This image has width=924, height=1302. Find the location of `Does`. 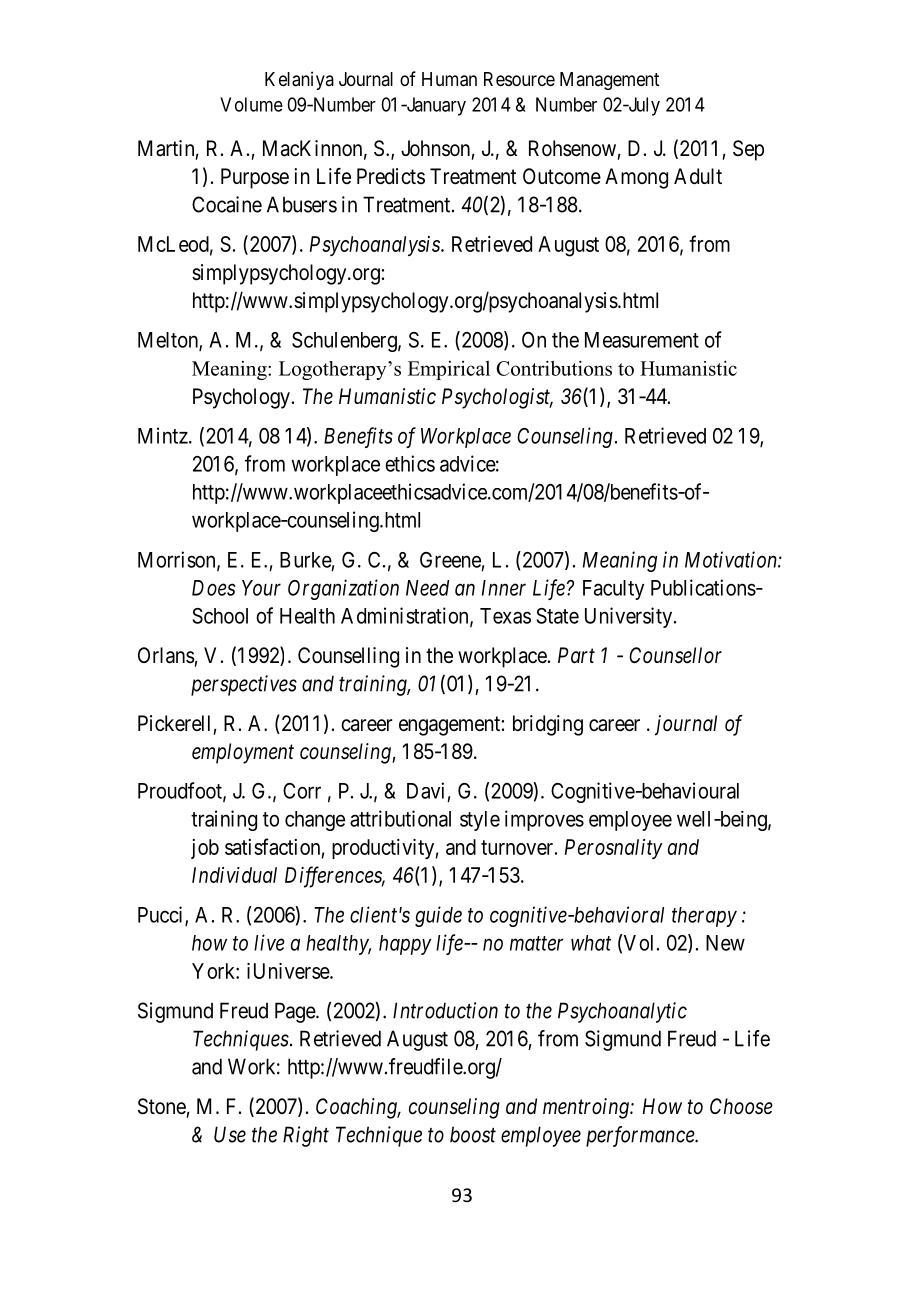

Does is located at coordinates (214, 588).
